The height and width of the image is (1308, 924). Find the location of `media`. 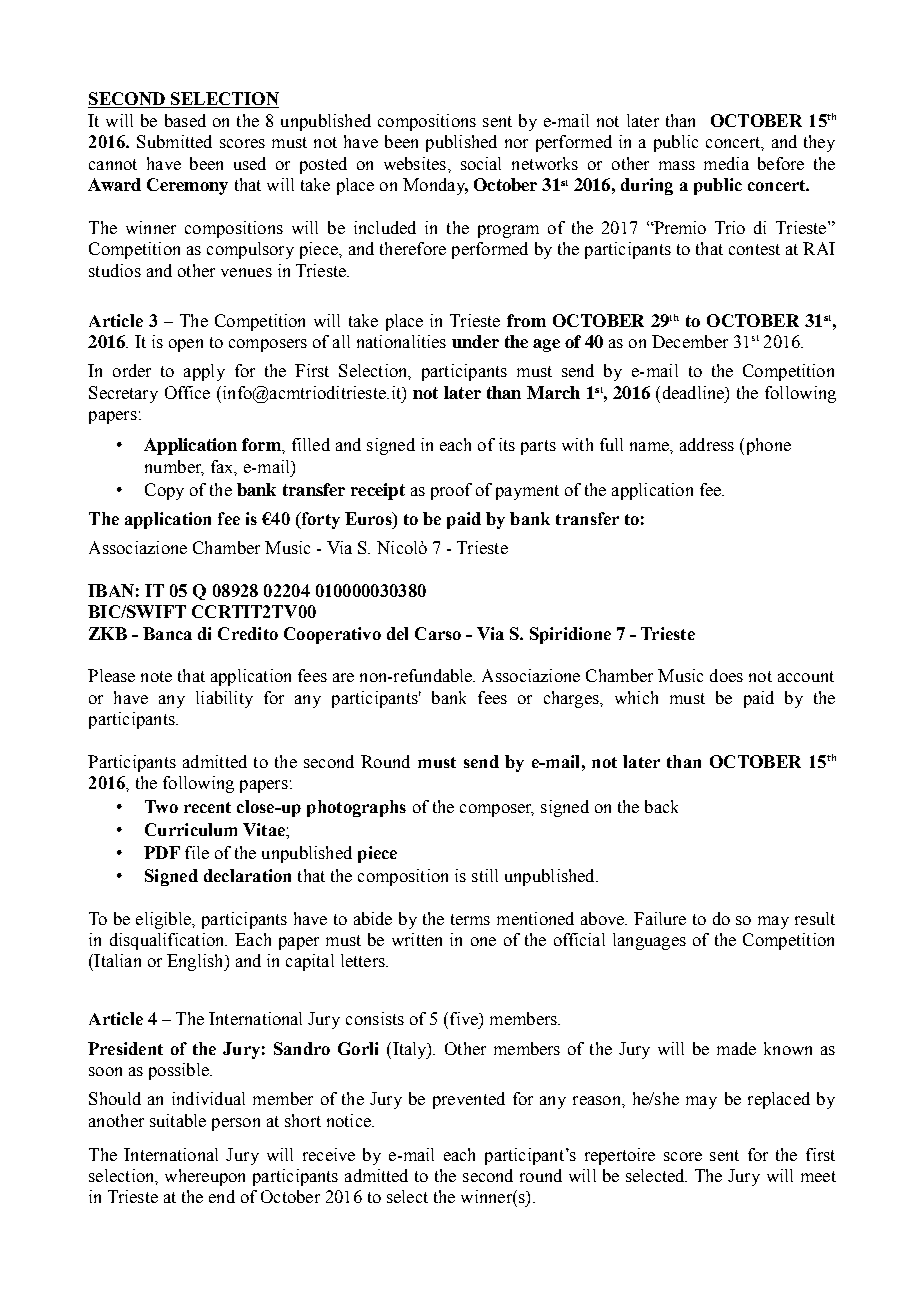

media is located at coordinates (726, 163).
